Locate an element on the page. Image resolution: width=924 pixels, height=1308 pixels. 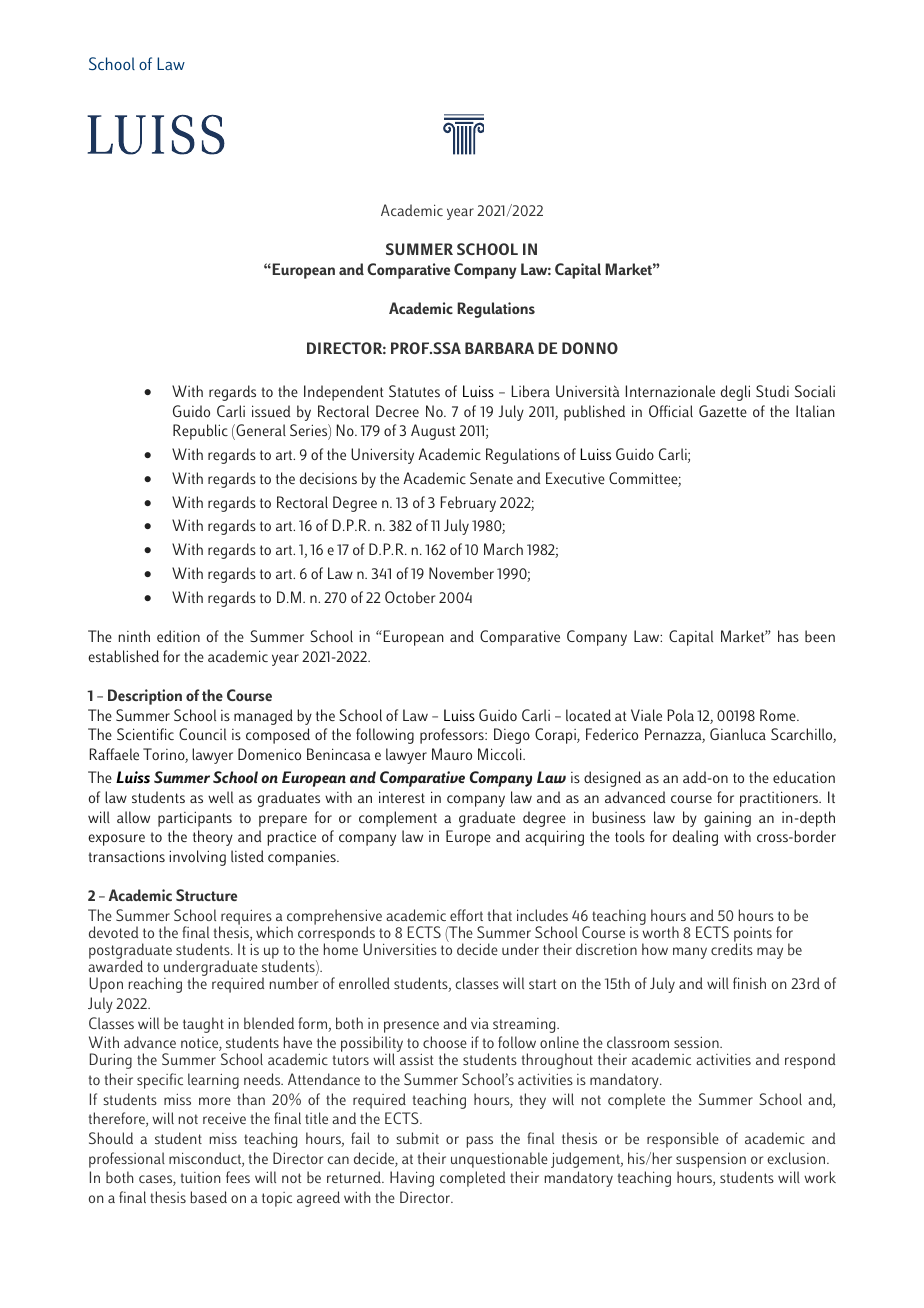
well is located at coordinates (220, 797).
